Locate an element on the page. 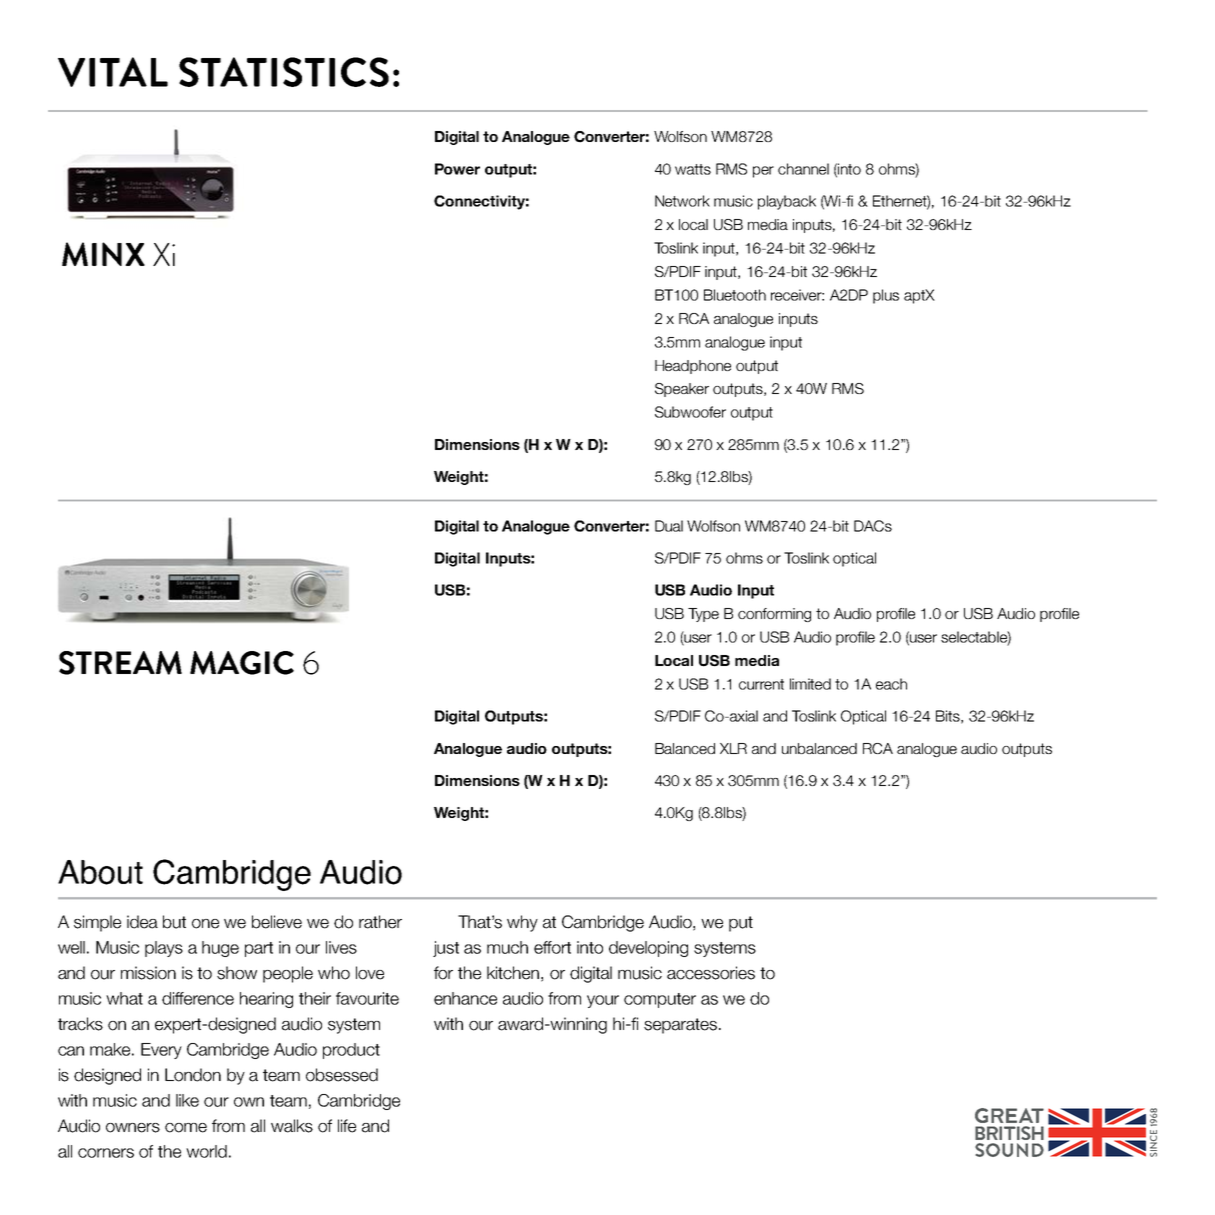 The image size is (1215, 1215). STREAM is located at coordinates (120, 663).
